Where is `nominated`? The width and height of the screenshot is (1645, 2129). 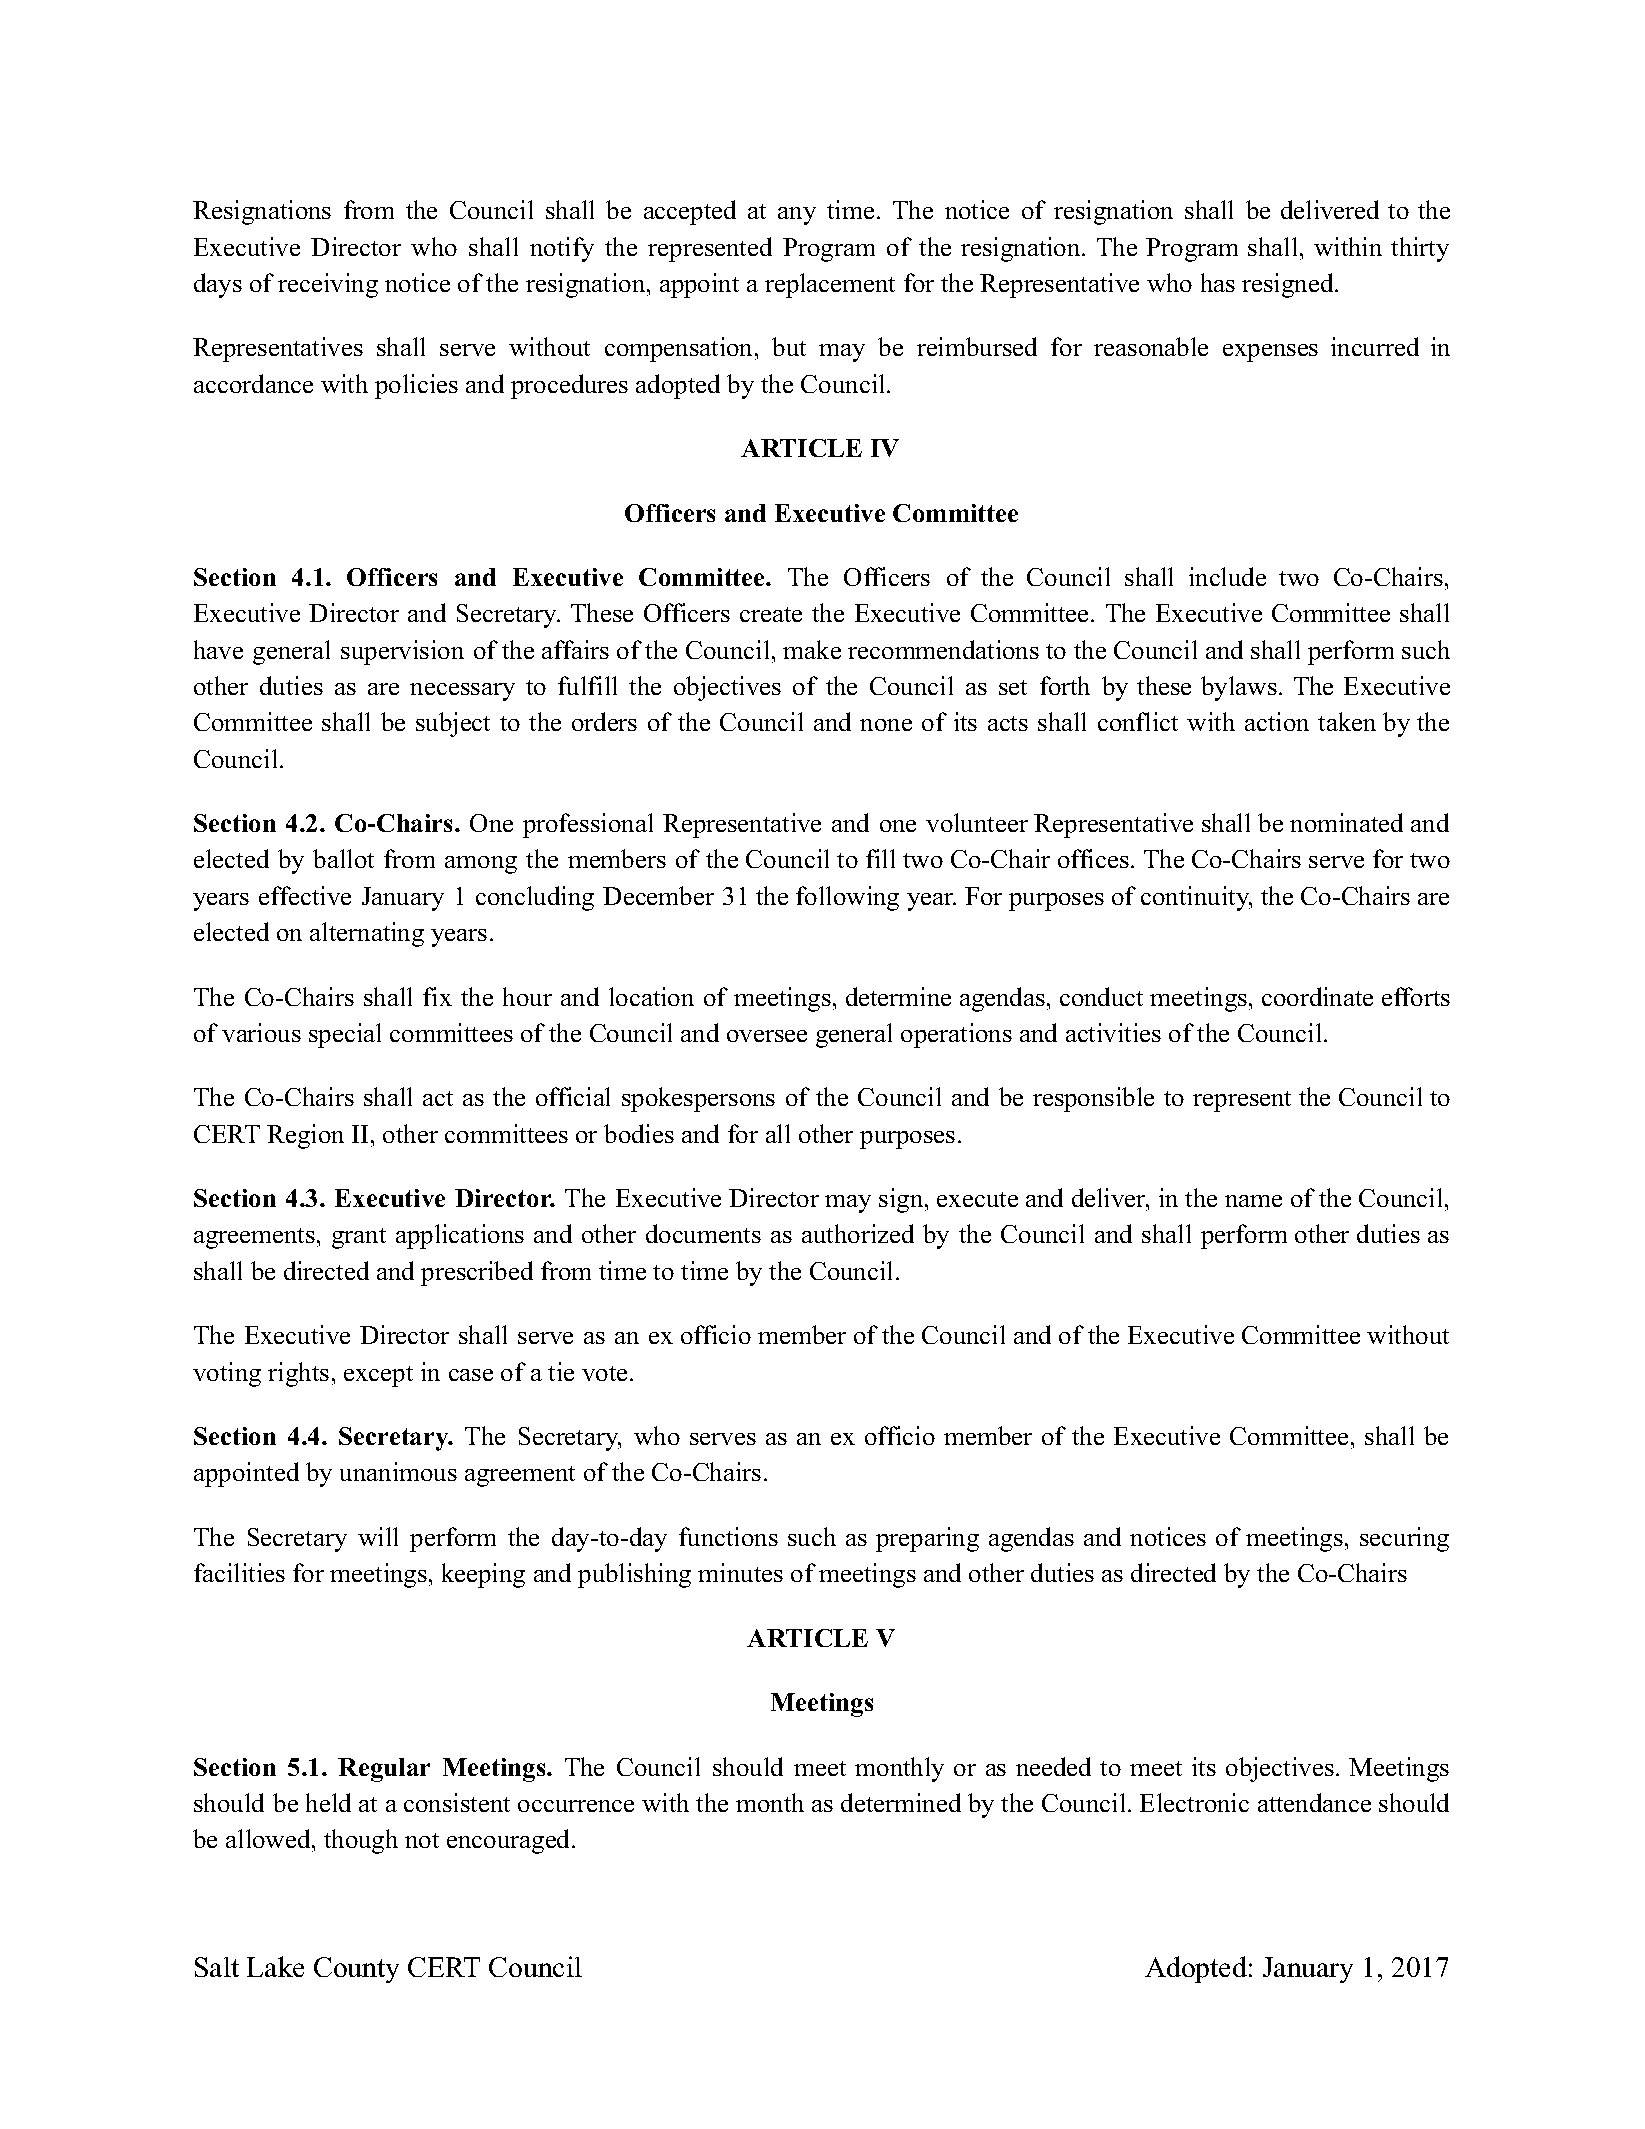 nominated is located at coordinates (1346, 822).
